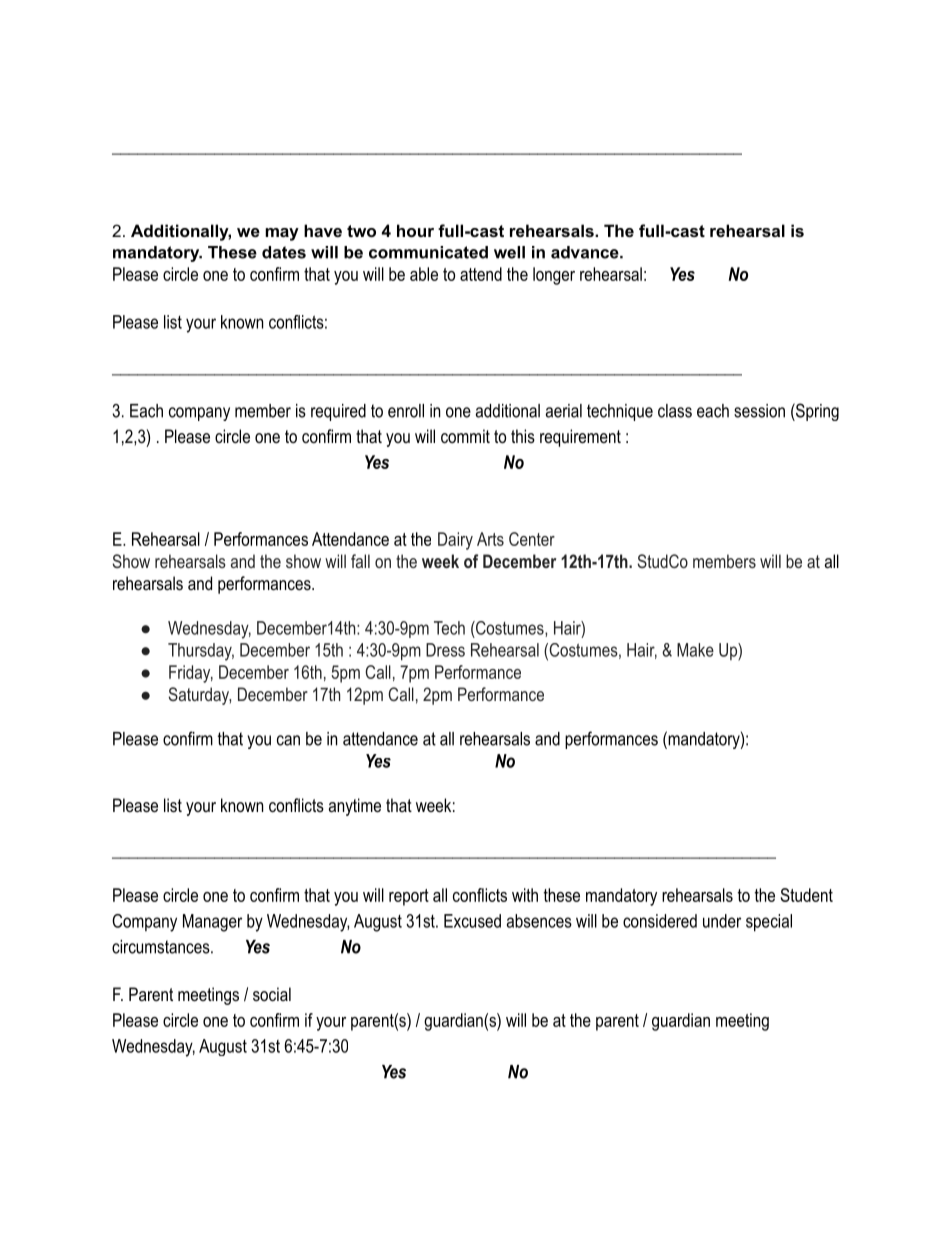 The width and height of the screenshot is (952, 1233). I want to click on well, so click(509, 252).
